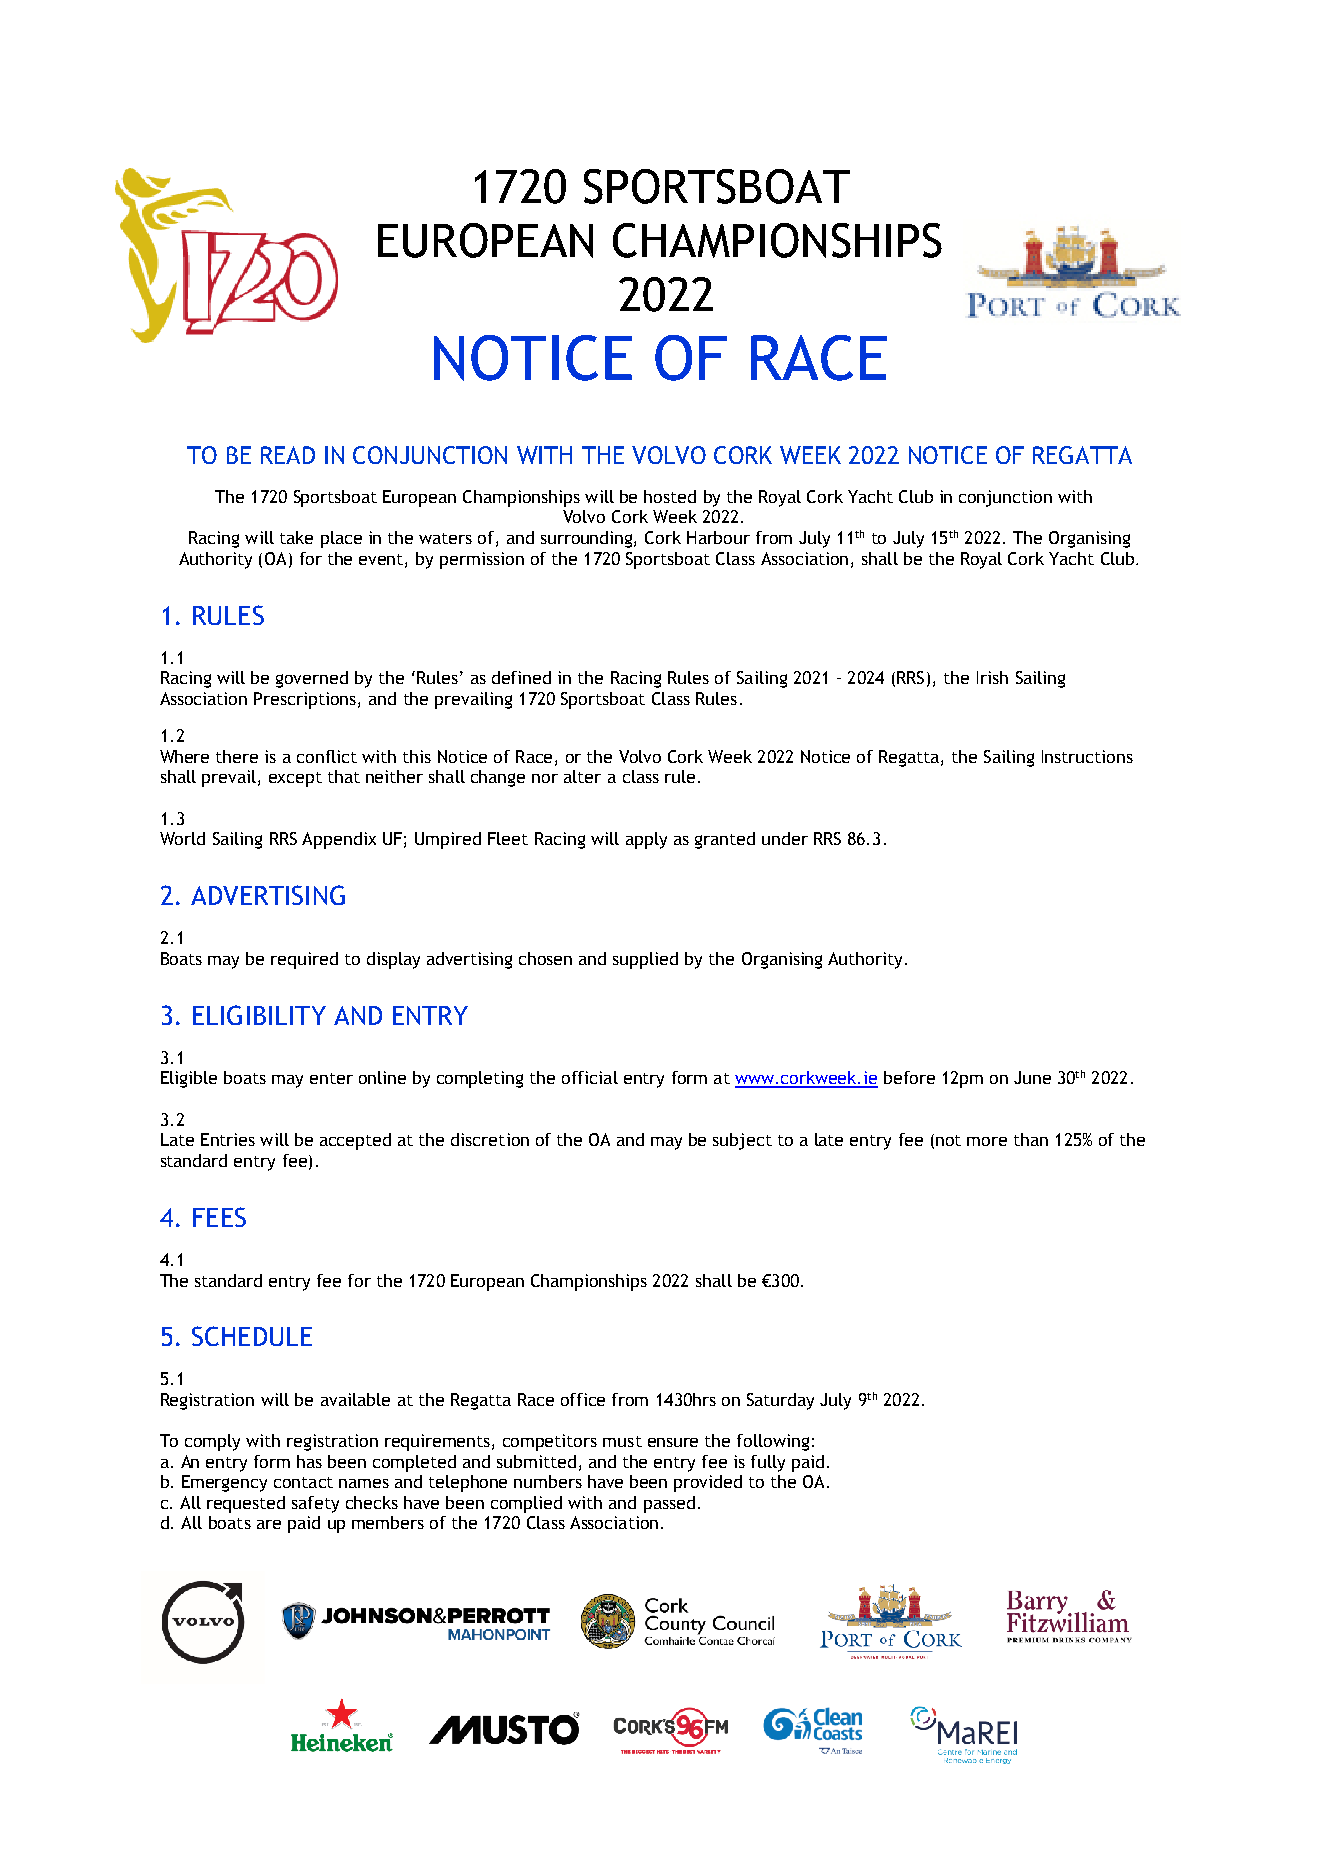 The width and height of the screenshot is (1319, 1865). I want to click on Instructions, so click(1087, 756).
